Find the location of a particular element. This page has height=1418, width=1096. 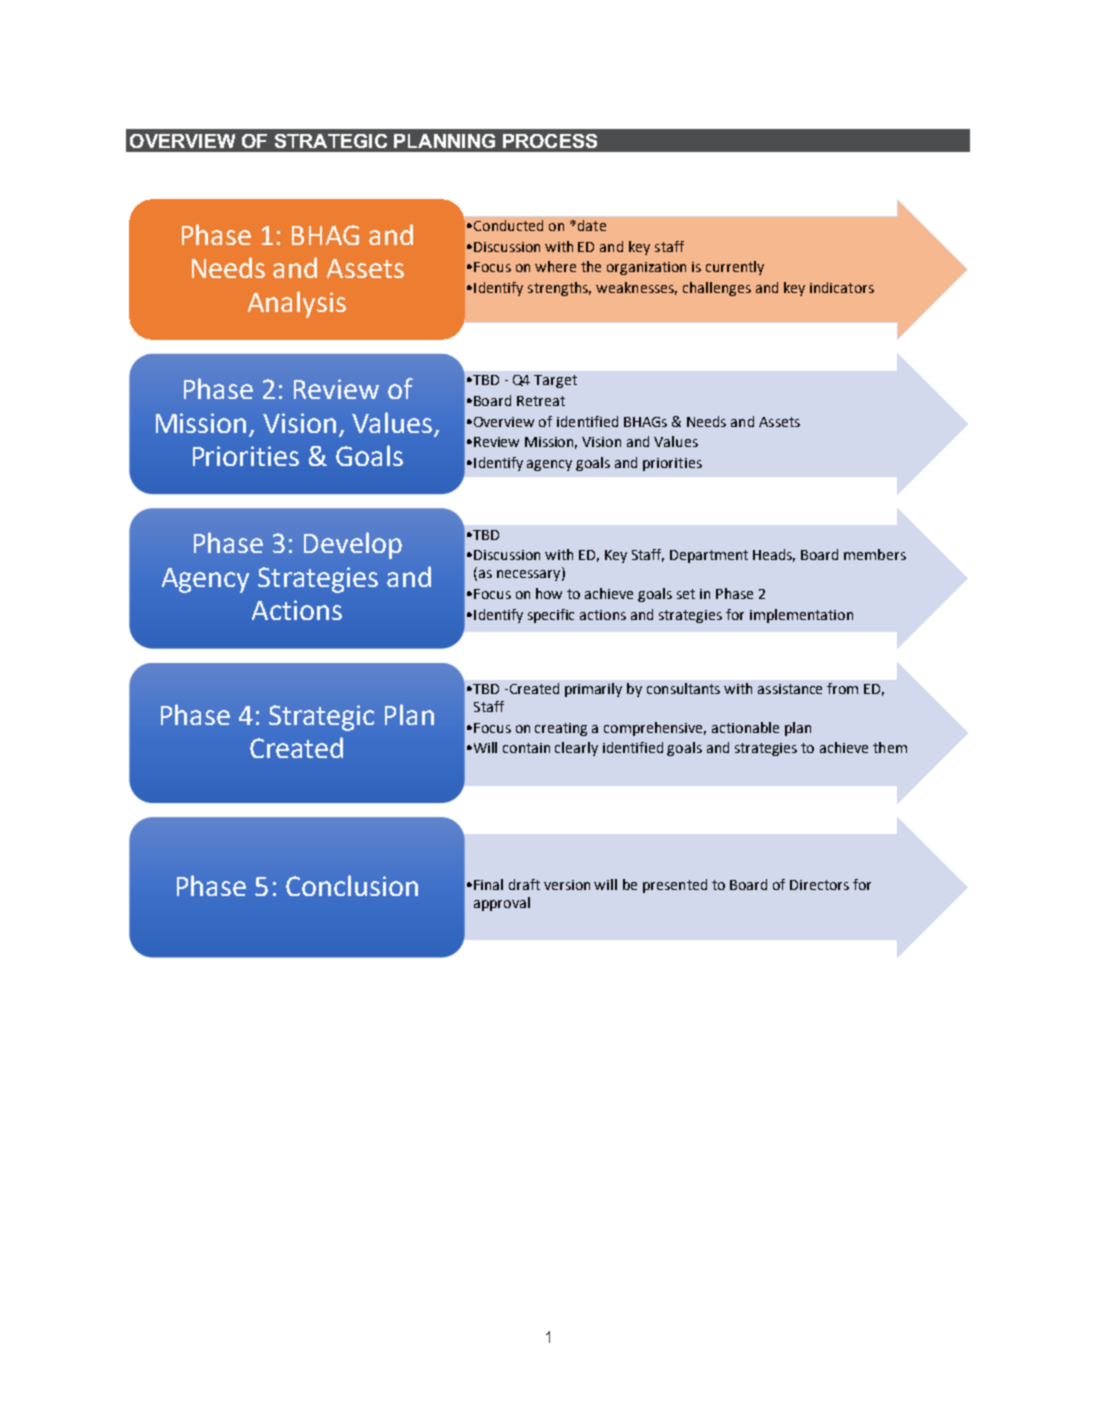

PROCESS is located at coordinates (550, 141).
